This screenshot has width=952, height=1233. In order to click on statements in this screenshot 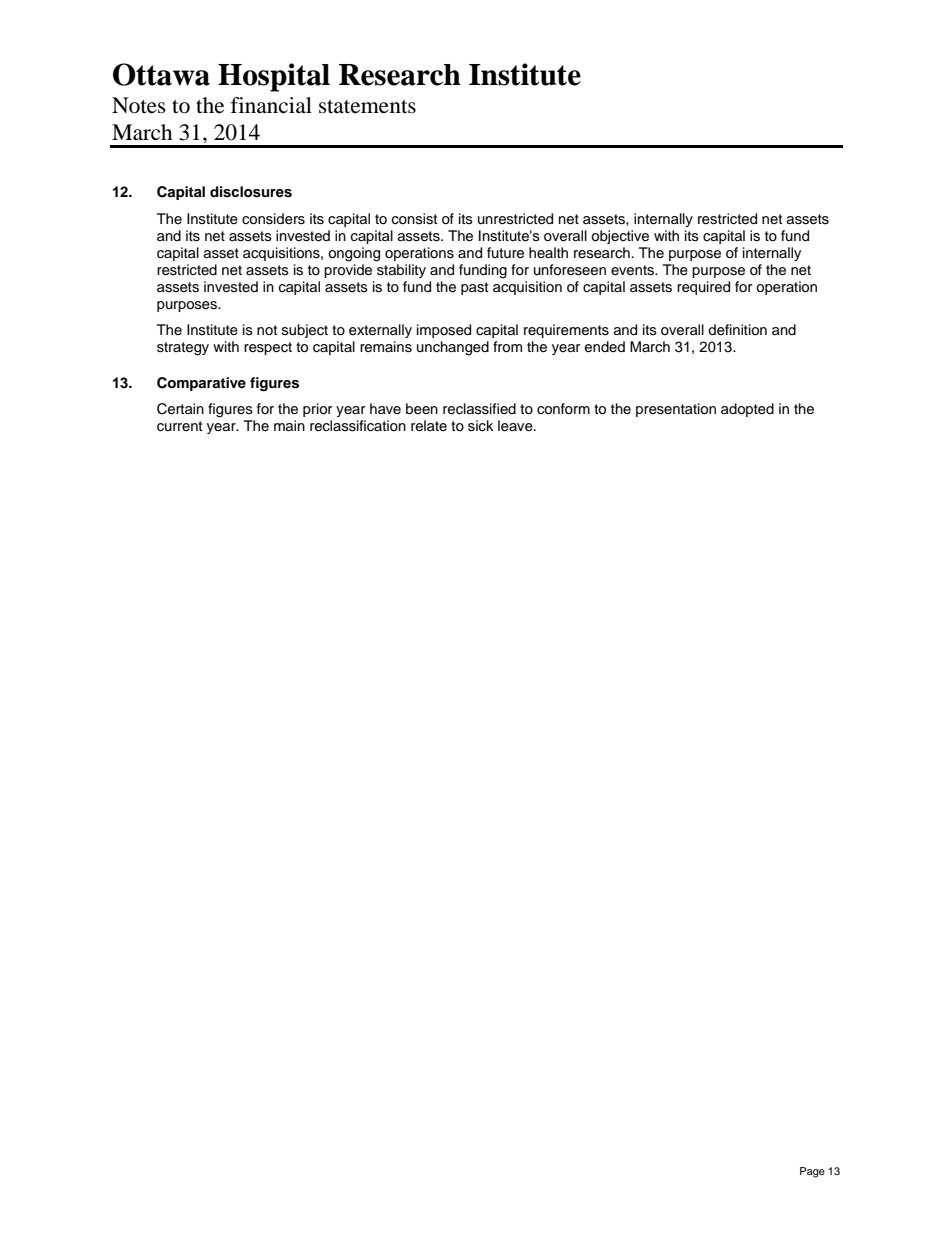, I will do `click(367, 107)`.
